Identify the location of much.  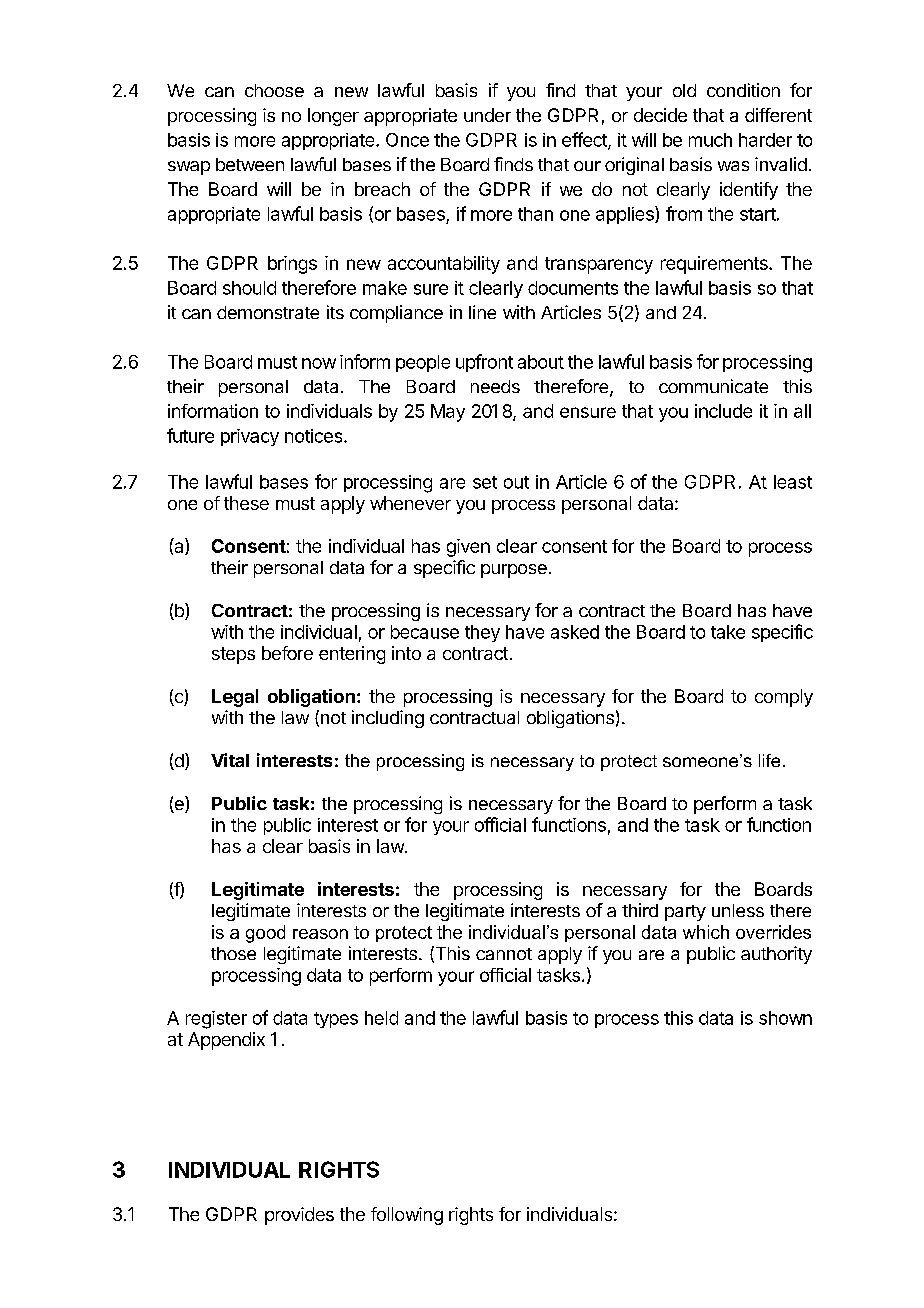
(710, 140).
